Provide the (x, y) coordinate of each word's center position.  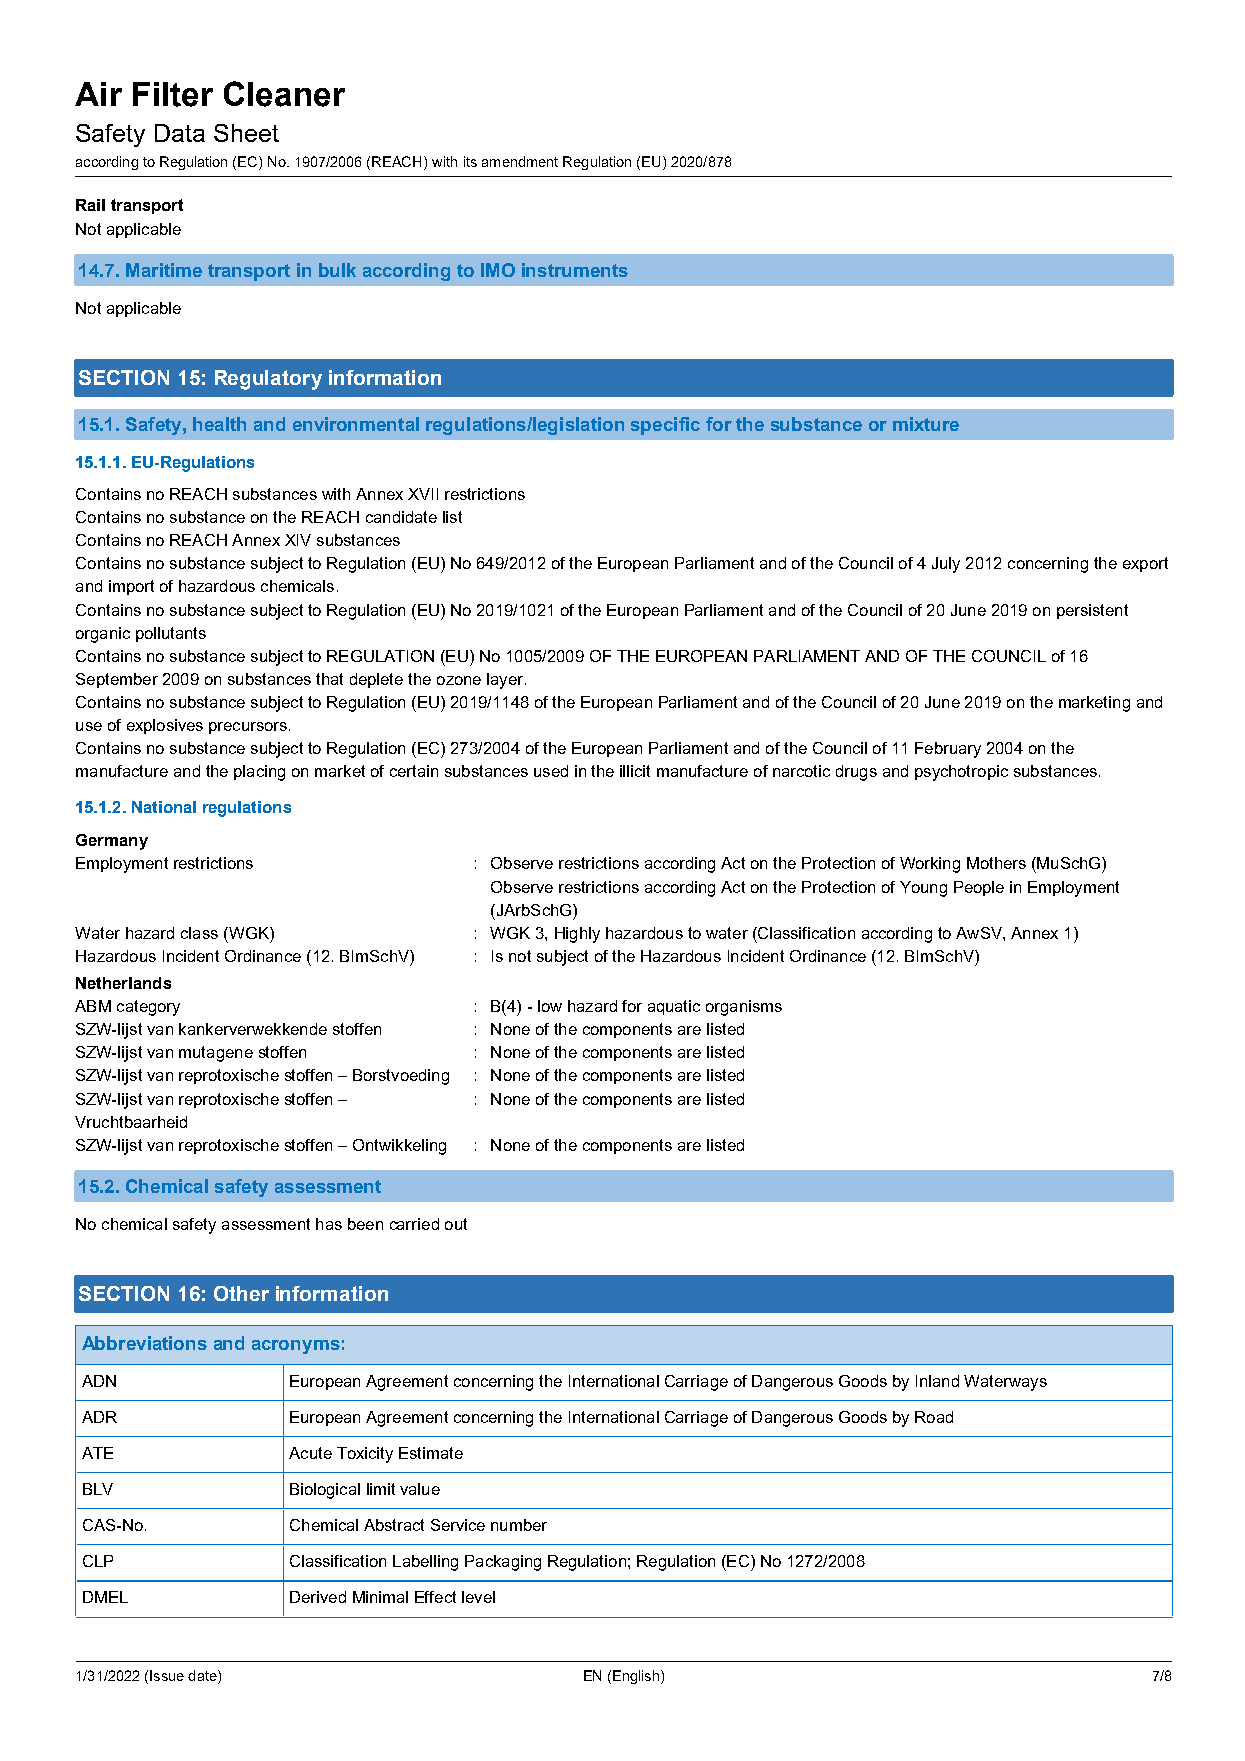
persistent (1092, 611)
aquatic (674, 1007)
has (329, 1224)
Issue (167, 1675)
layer (505, 681)
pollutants (171, 634)
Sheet (246, 133)
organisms (744, 1008)
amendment (520, 161)
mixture (926, 424)
